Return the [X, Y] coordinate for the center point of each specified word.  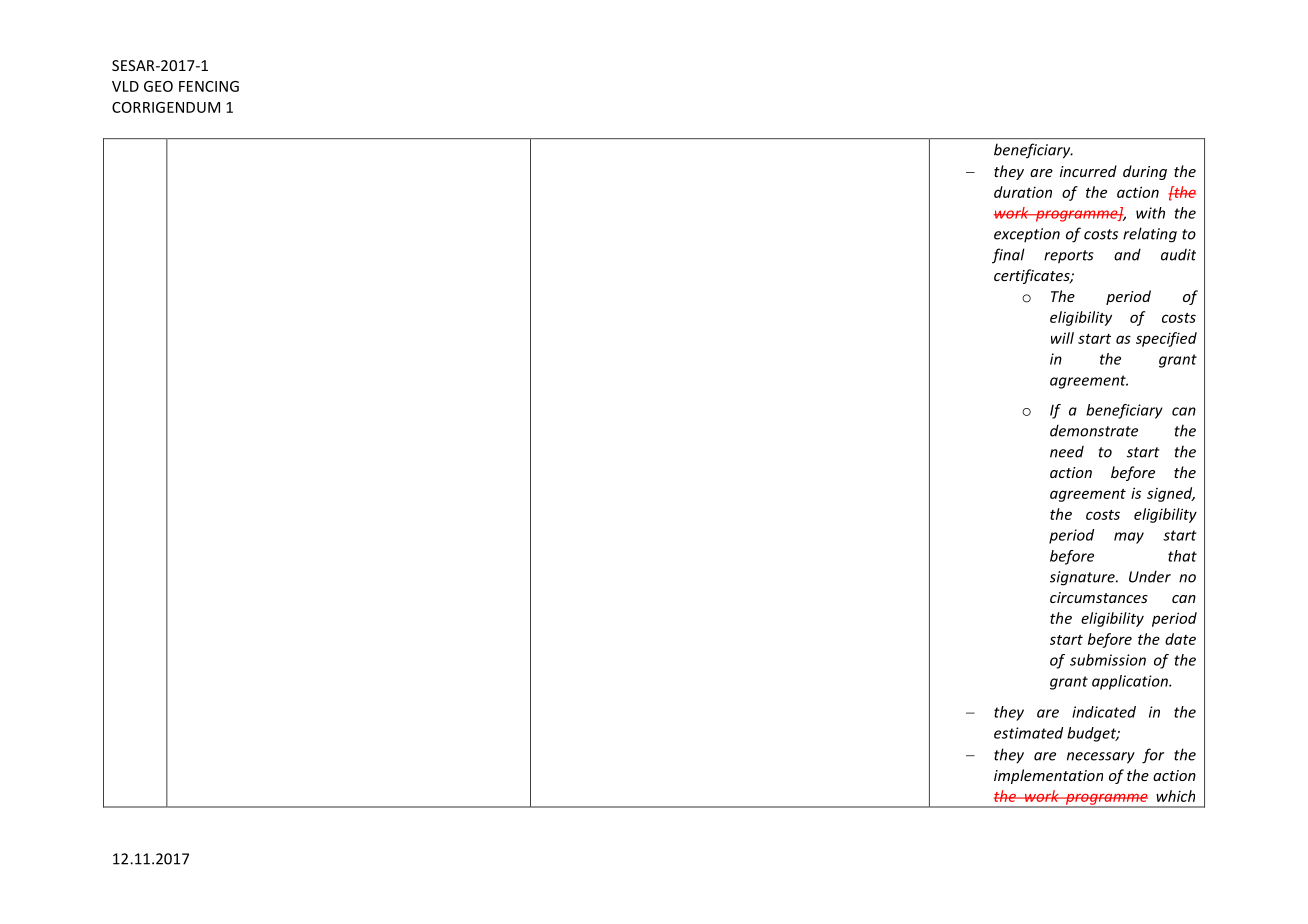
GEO [158, 86]
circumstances [1099, 597]
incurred [1088, 171]
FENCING [209, 86]
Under [1150, 576]
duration [1023, 192]
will [1062, 338]
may [1129, 538]
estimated [1028, 733]
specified [1166, 339]
